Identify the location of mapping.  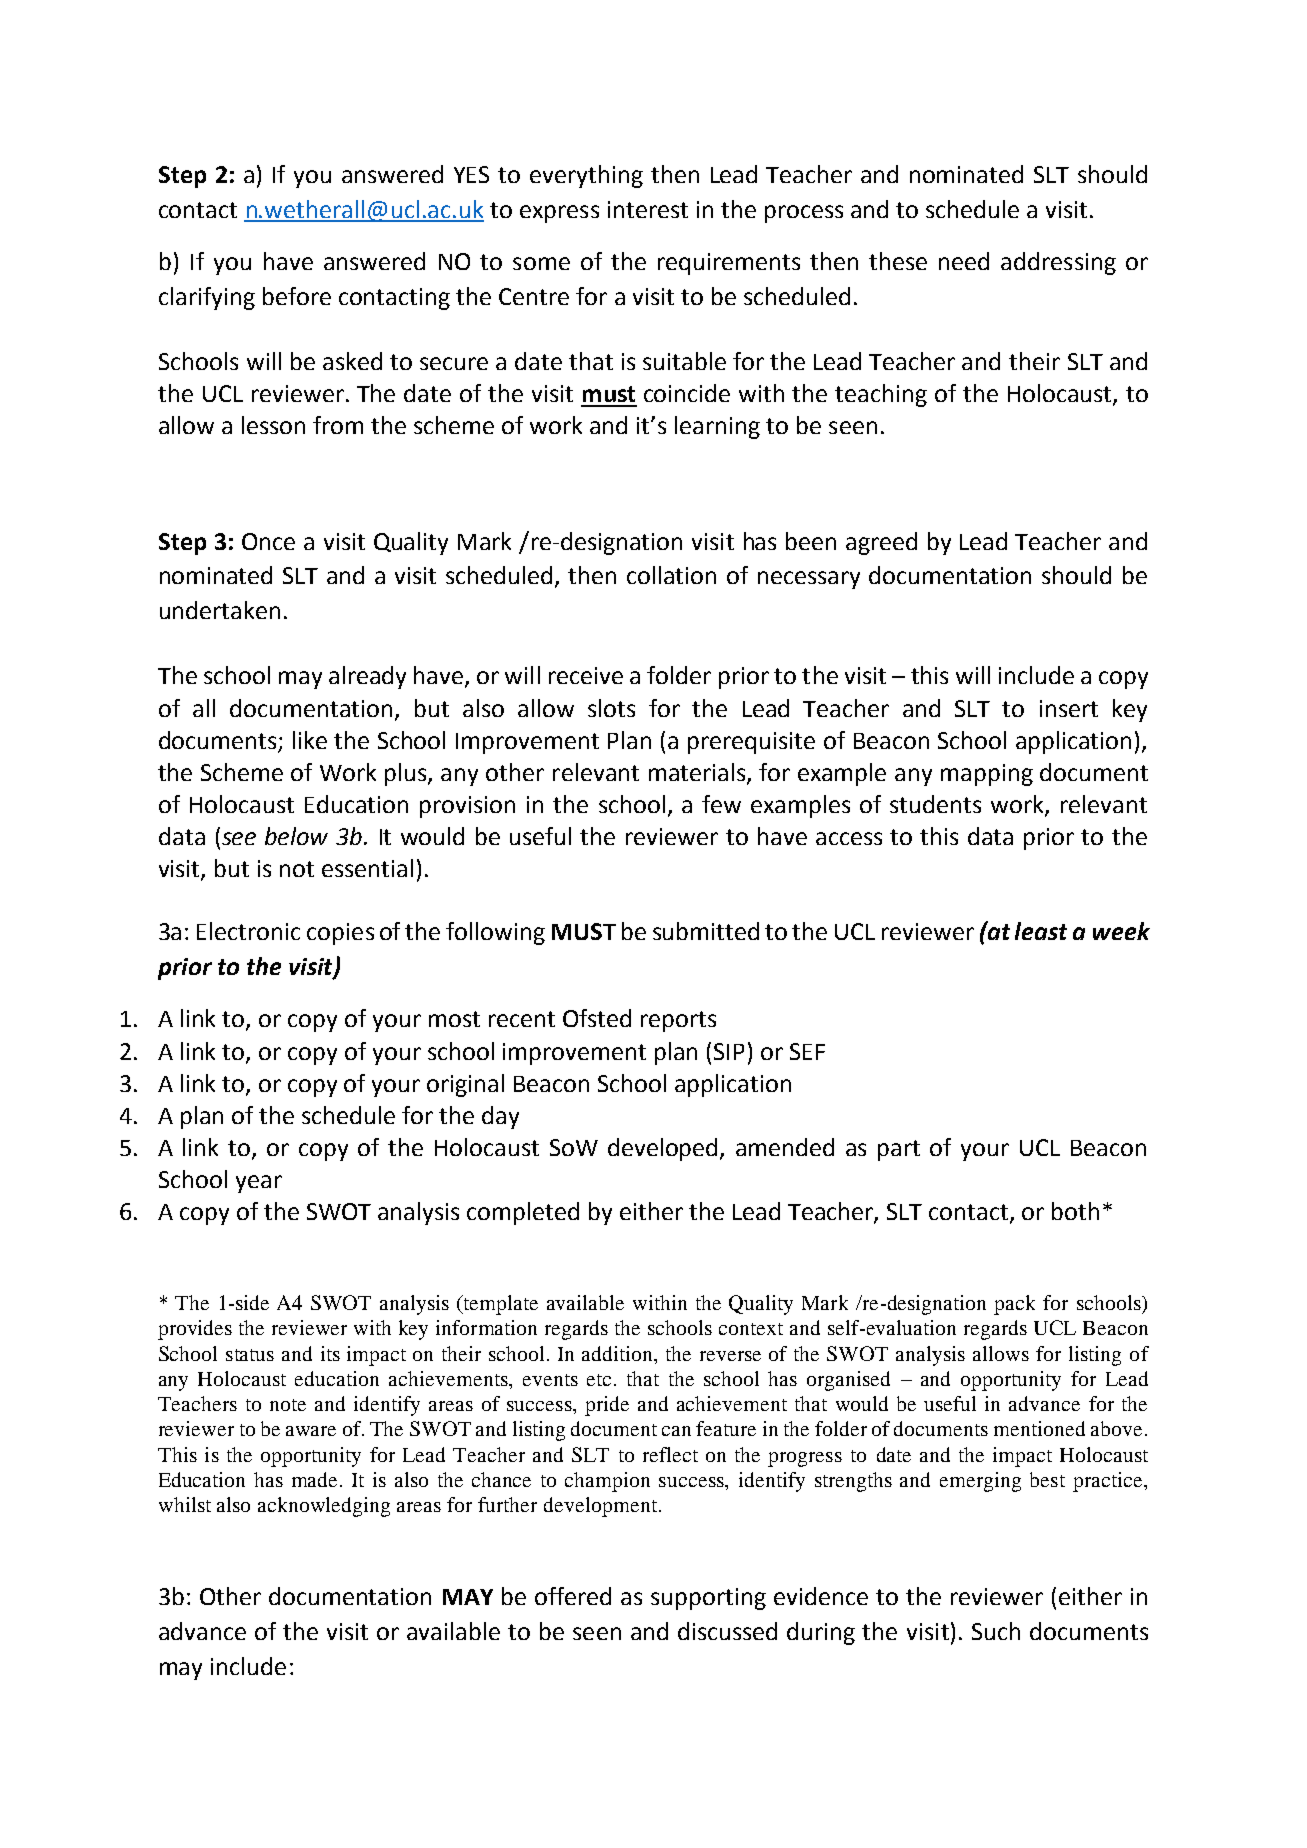
(987, 775).
